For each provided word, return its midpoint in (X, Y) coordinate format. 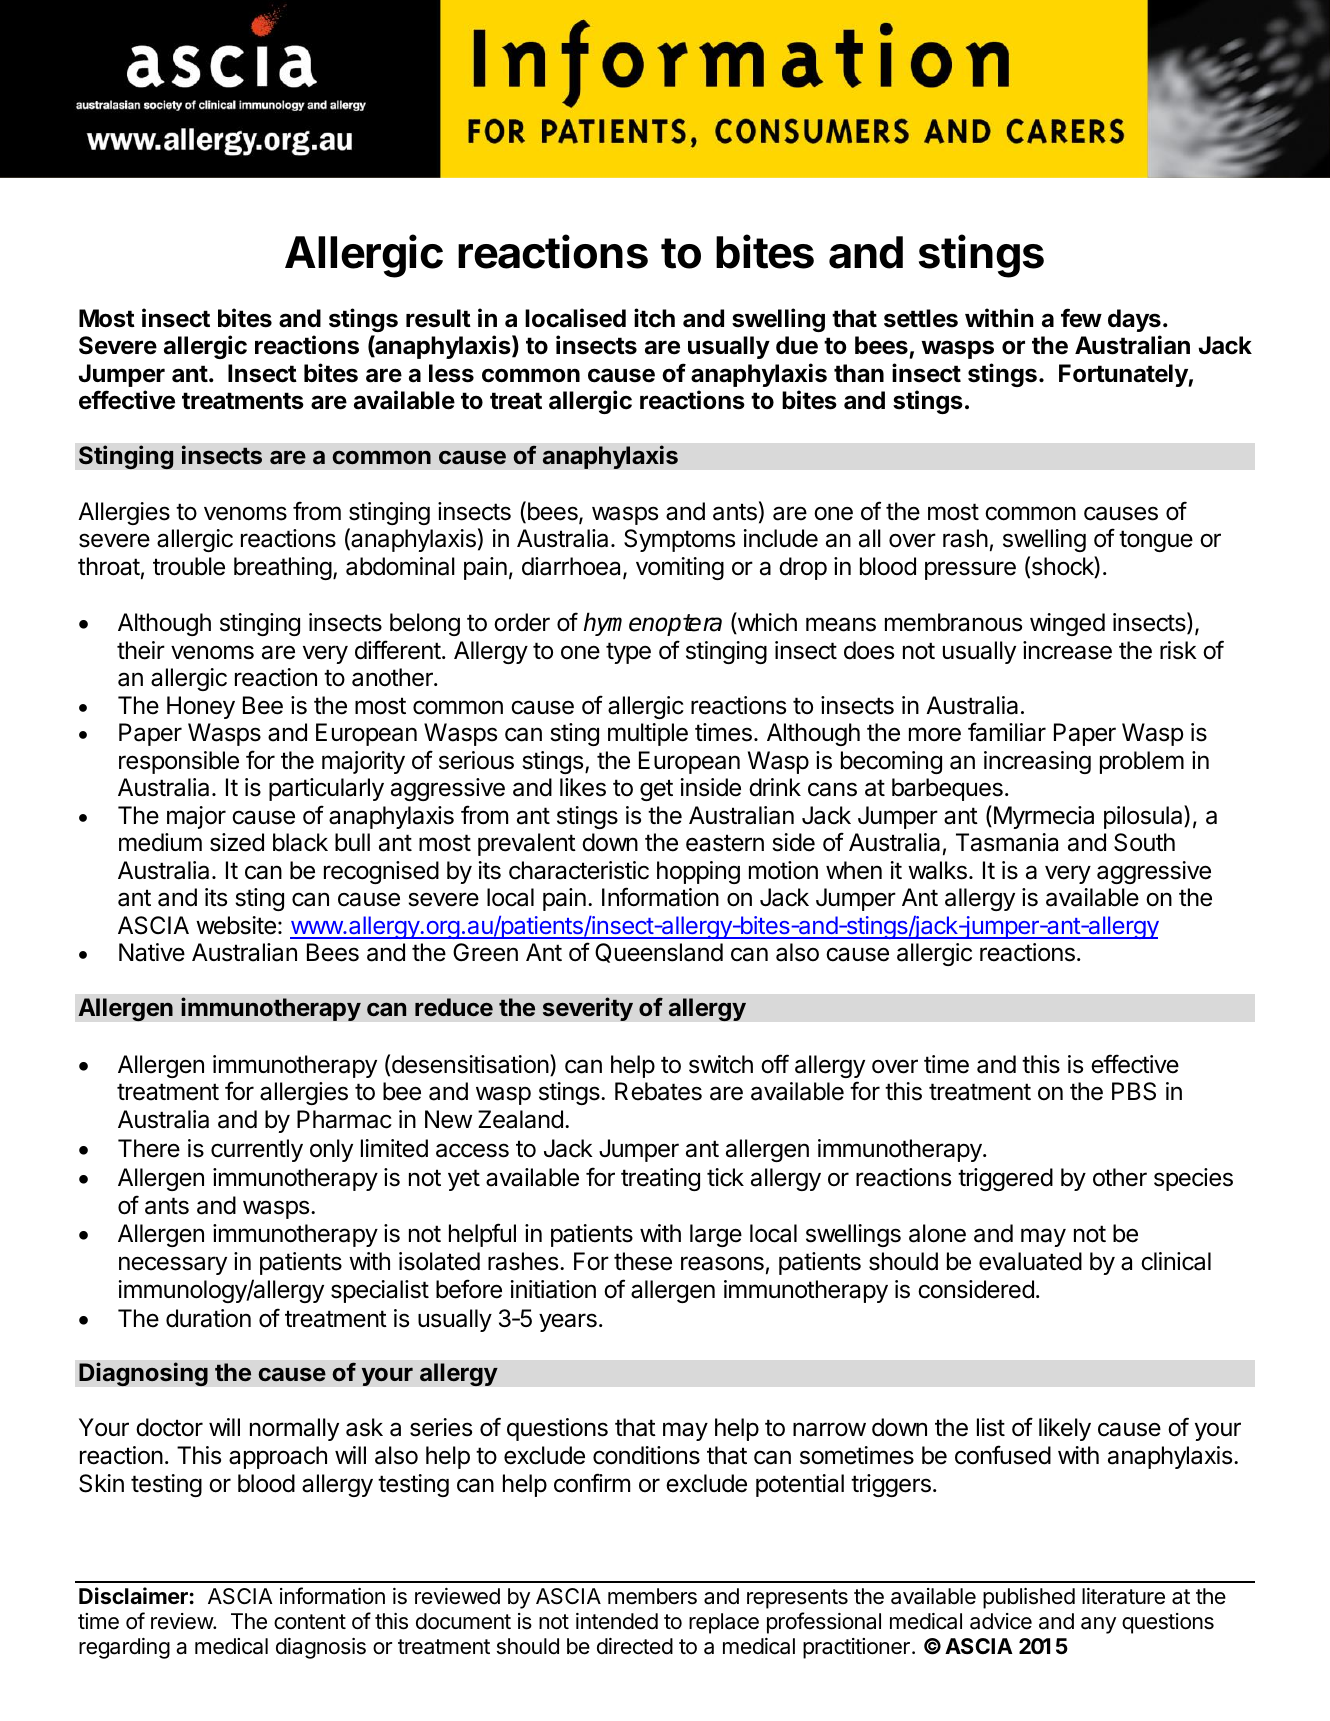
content (310, 1622)
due (797, 345)
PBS (1134, 1091)
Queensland (659, 953)
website (236, 925)
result (438, 318)
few (1081, 318)
